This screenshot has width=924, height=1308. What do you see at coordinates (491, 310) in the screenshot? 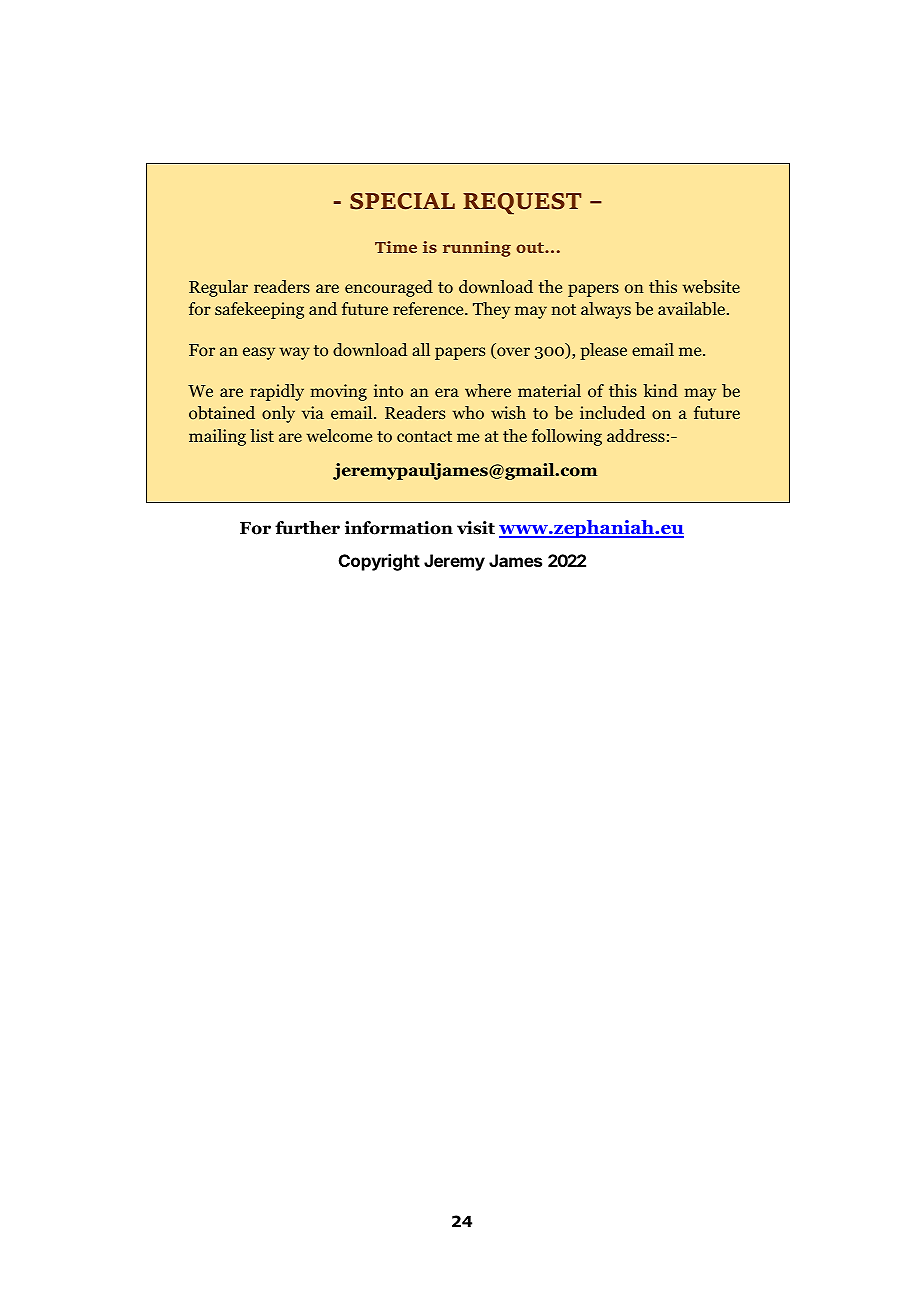
I see `They` at bounding box center [491, 310].
